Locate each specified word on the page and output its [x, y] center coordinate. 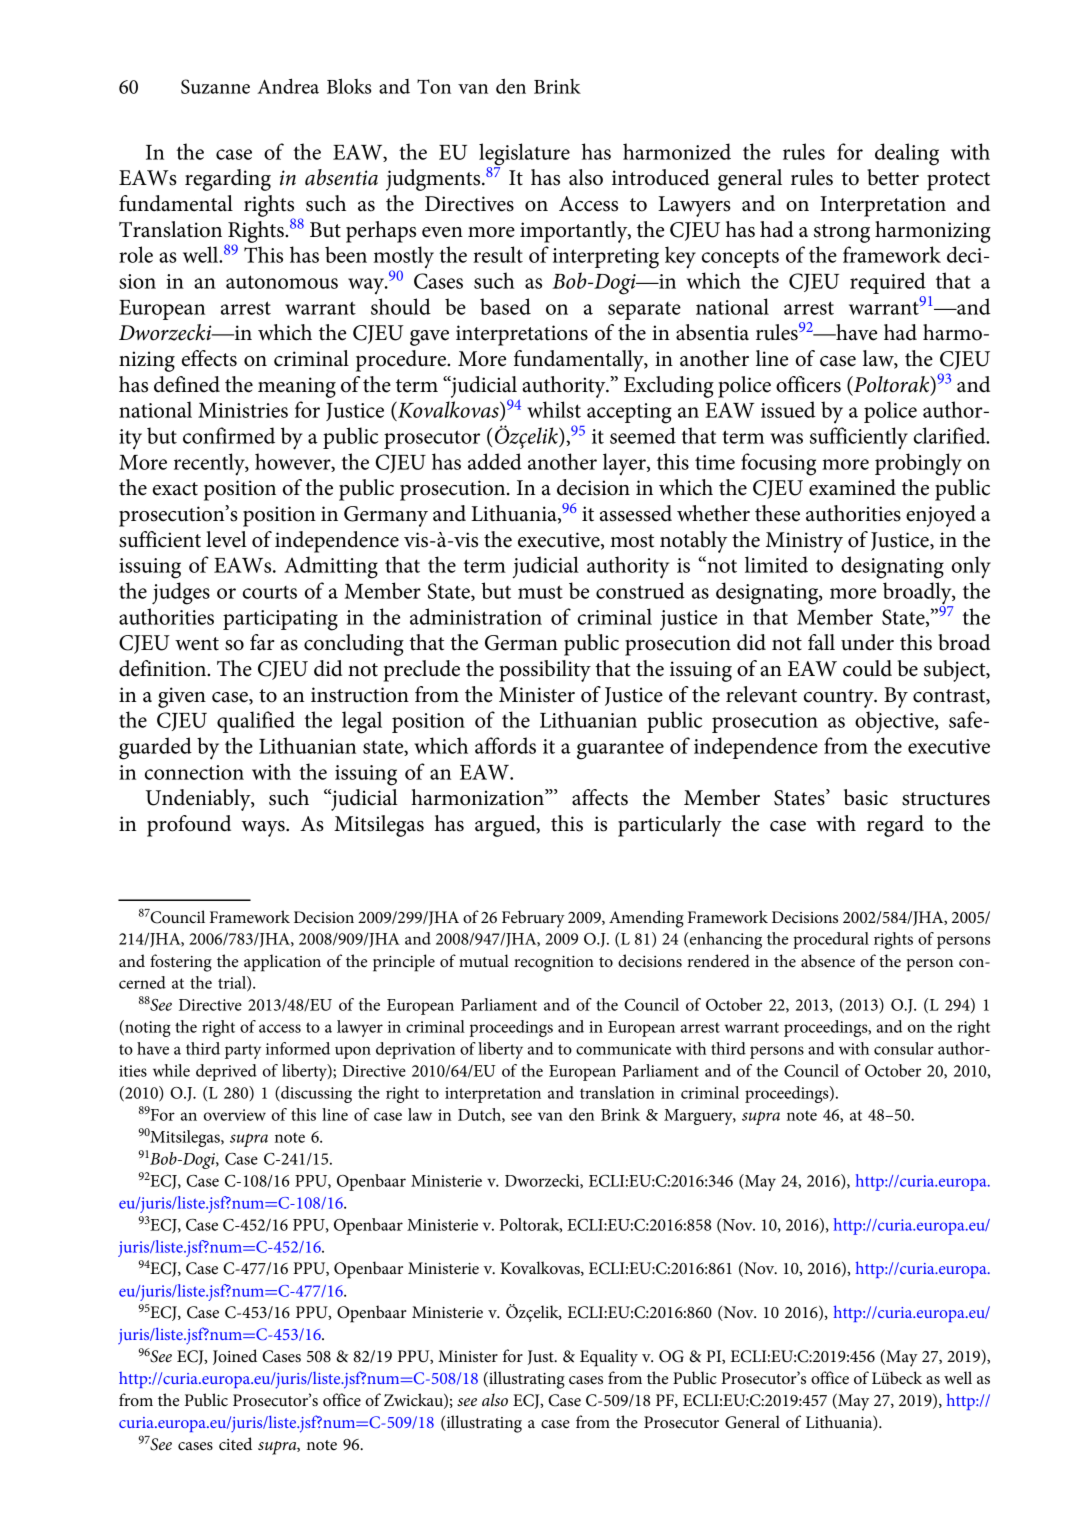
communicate [623, 1049]
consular [904, 1048]
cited [235, 1443]
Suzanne [215, 86]
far [262, 642]
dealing [907, 154]
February [533, 919]
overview [235, 1115]
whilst [554, 409]
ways [264, 829]
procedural [831, 940]
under [867, 642]
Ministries [243, 410]
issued [788, 409]
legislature [524, 155]
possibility [545, 671]
